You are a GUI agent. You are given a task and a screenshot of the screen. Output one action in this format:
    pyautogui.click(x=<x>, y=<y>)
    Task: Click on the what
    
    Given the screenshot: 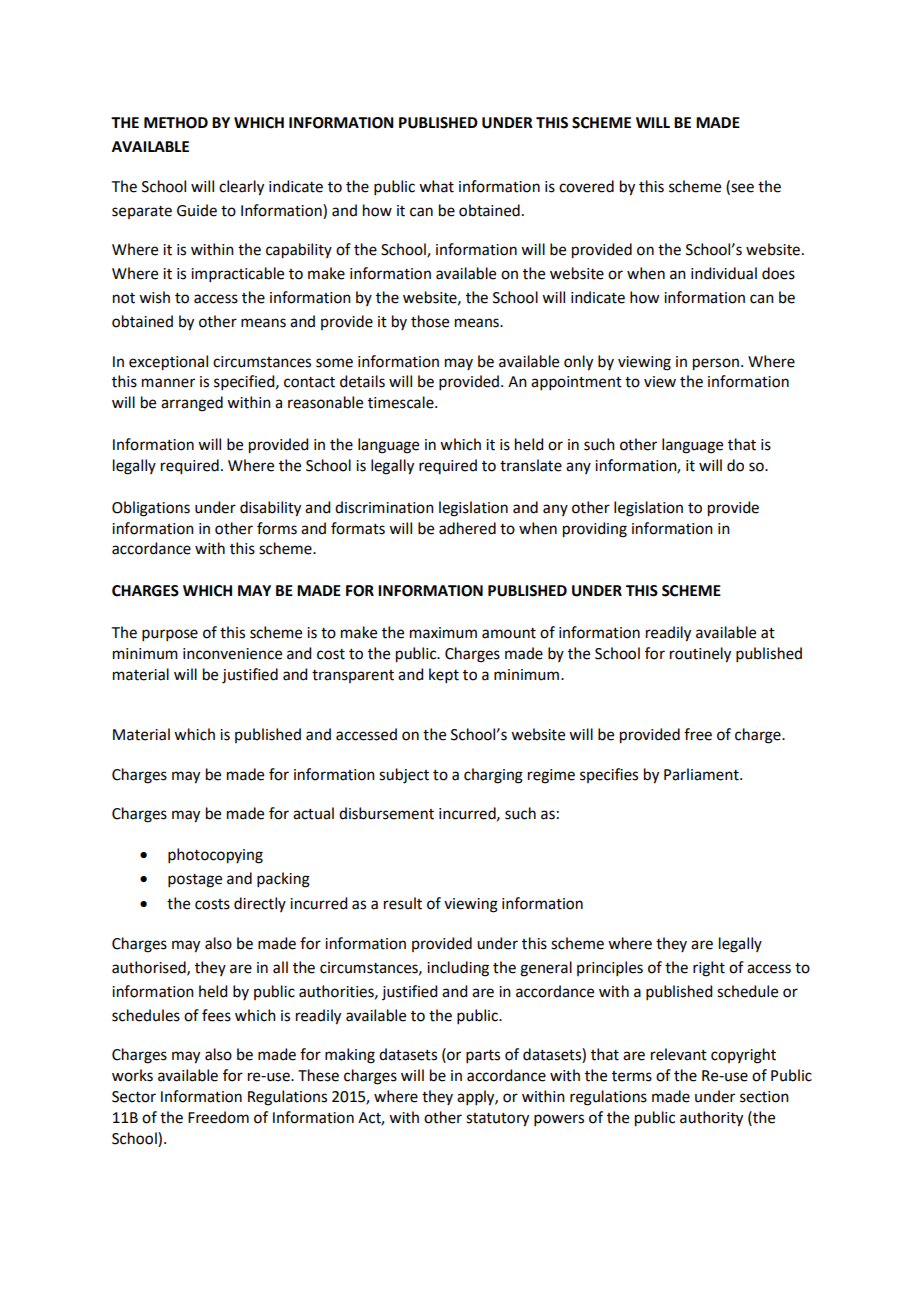 What is the action you would take?
    pyautogui.click(x=436, y=186)
